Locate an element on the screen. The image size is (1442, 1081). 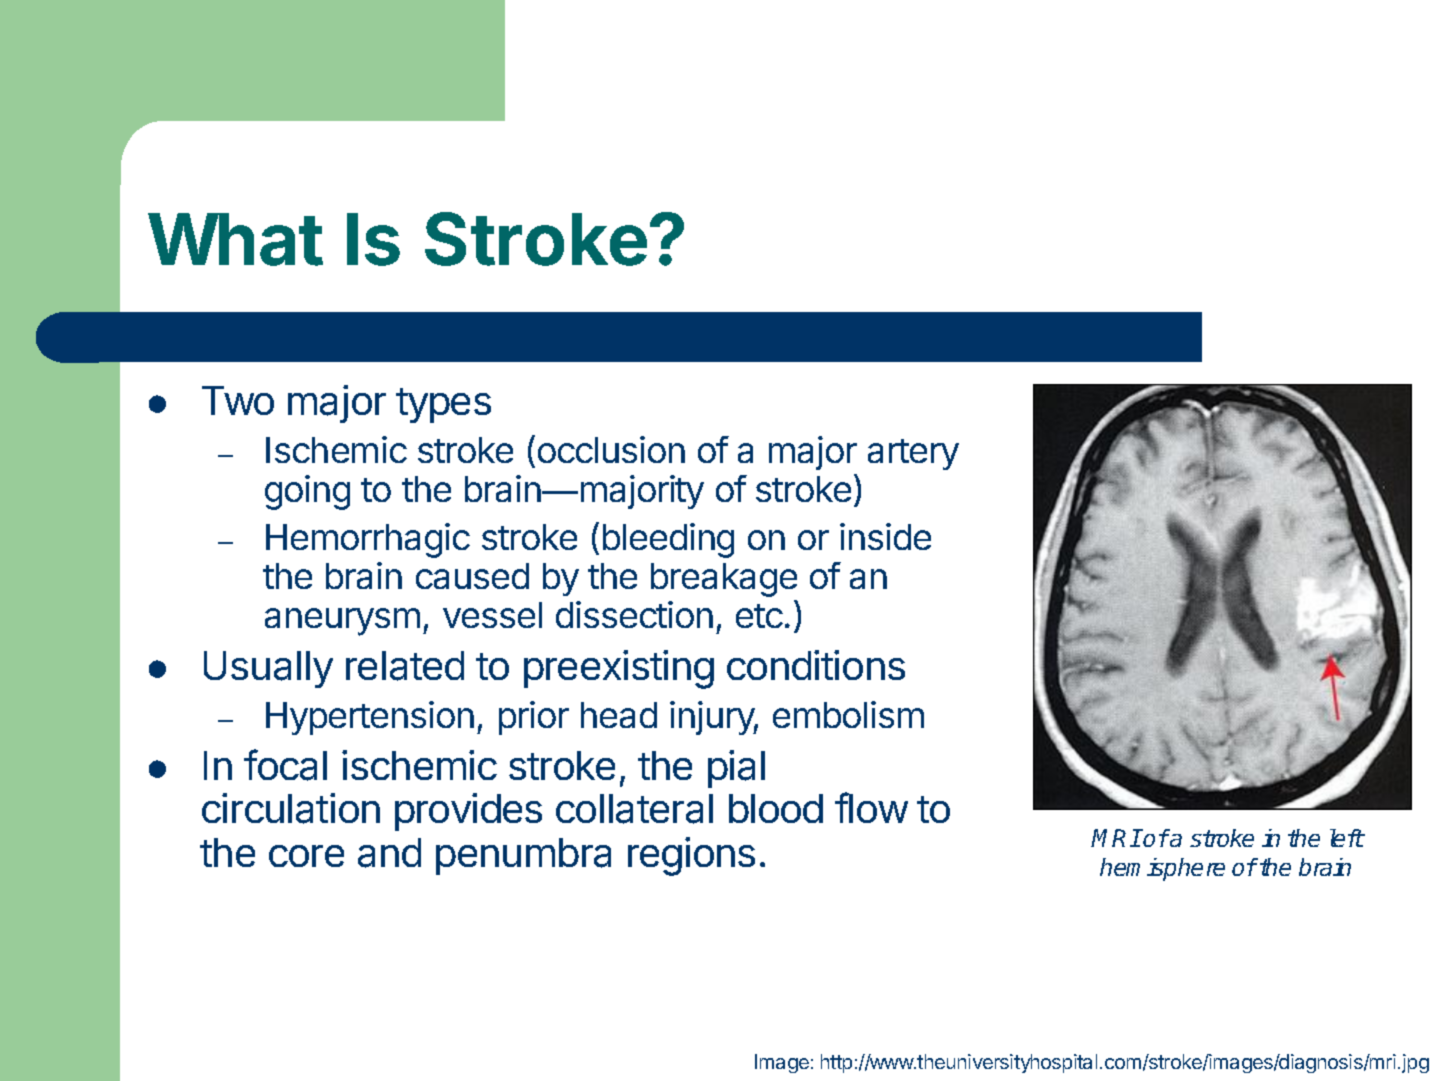
embolism is located at coordinates (848, 714).
